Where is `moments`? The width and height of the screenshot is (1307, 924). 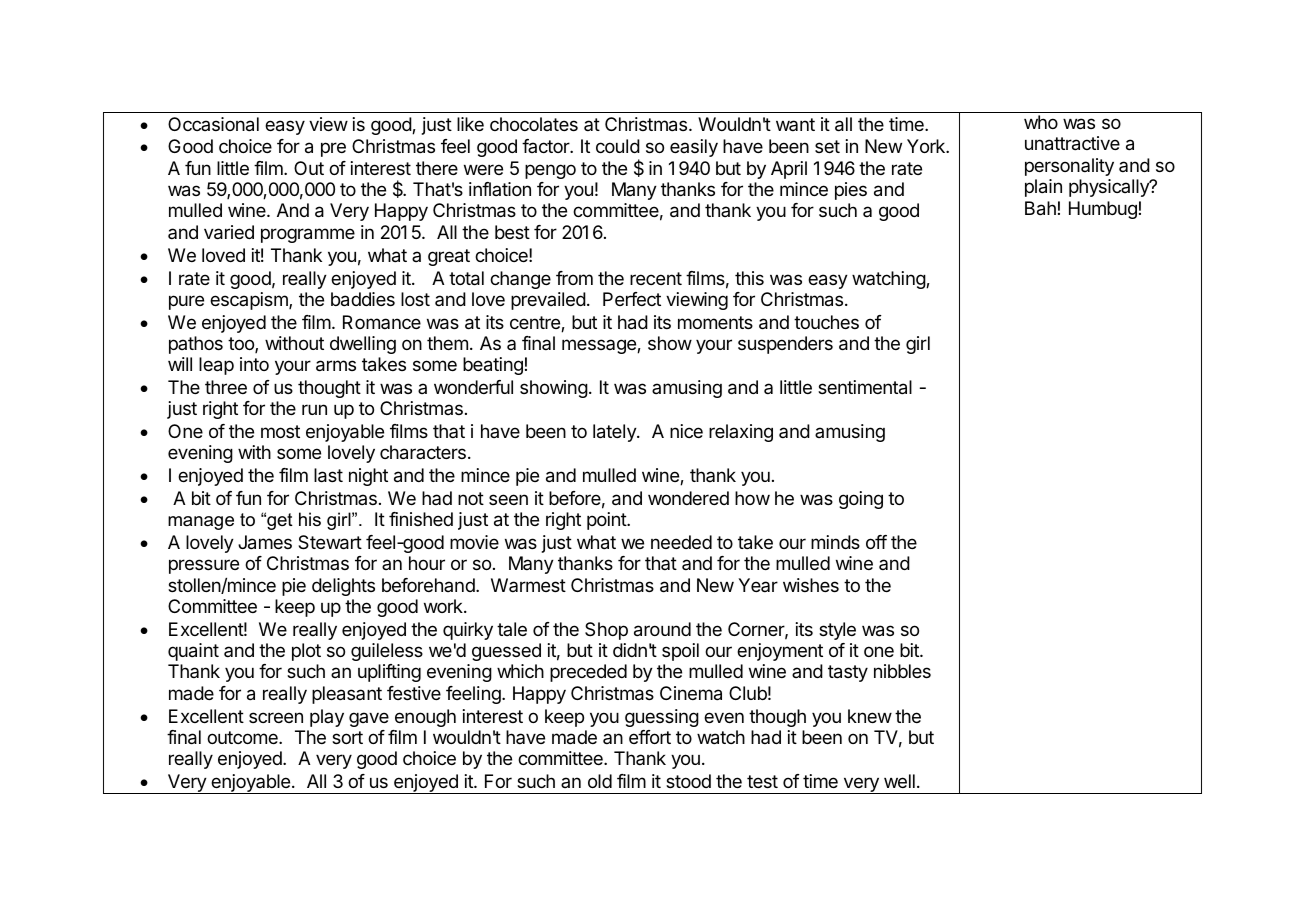
moments is located at coordinates (715, 322).
